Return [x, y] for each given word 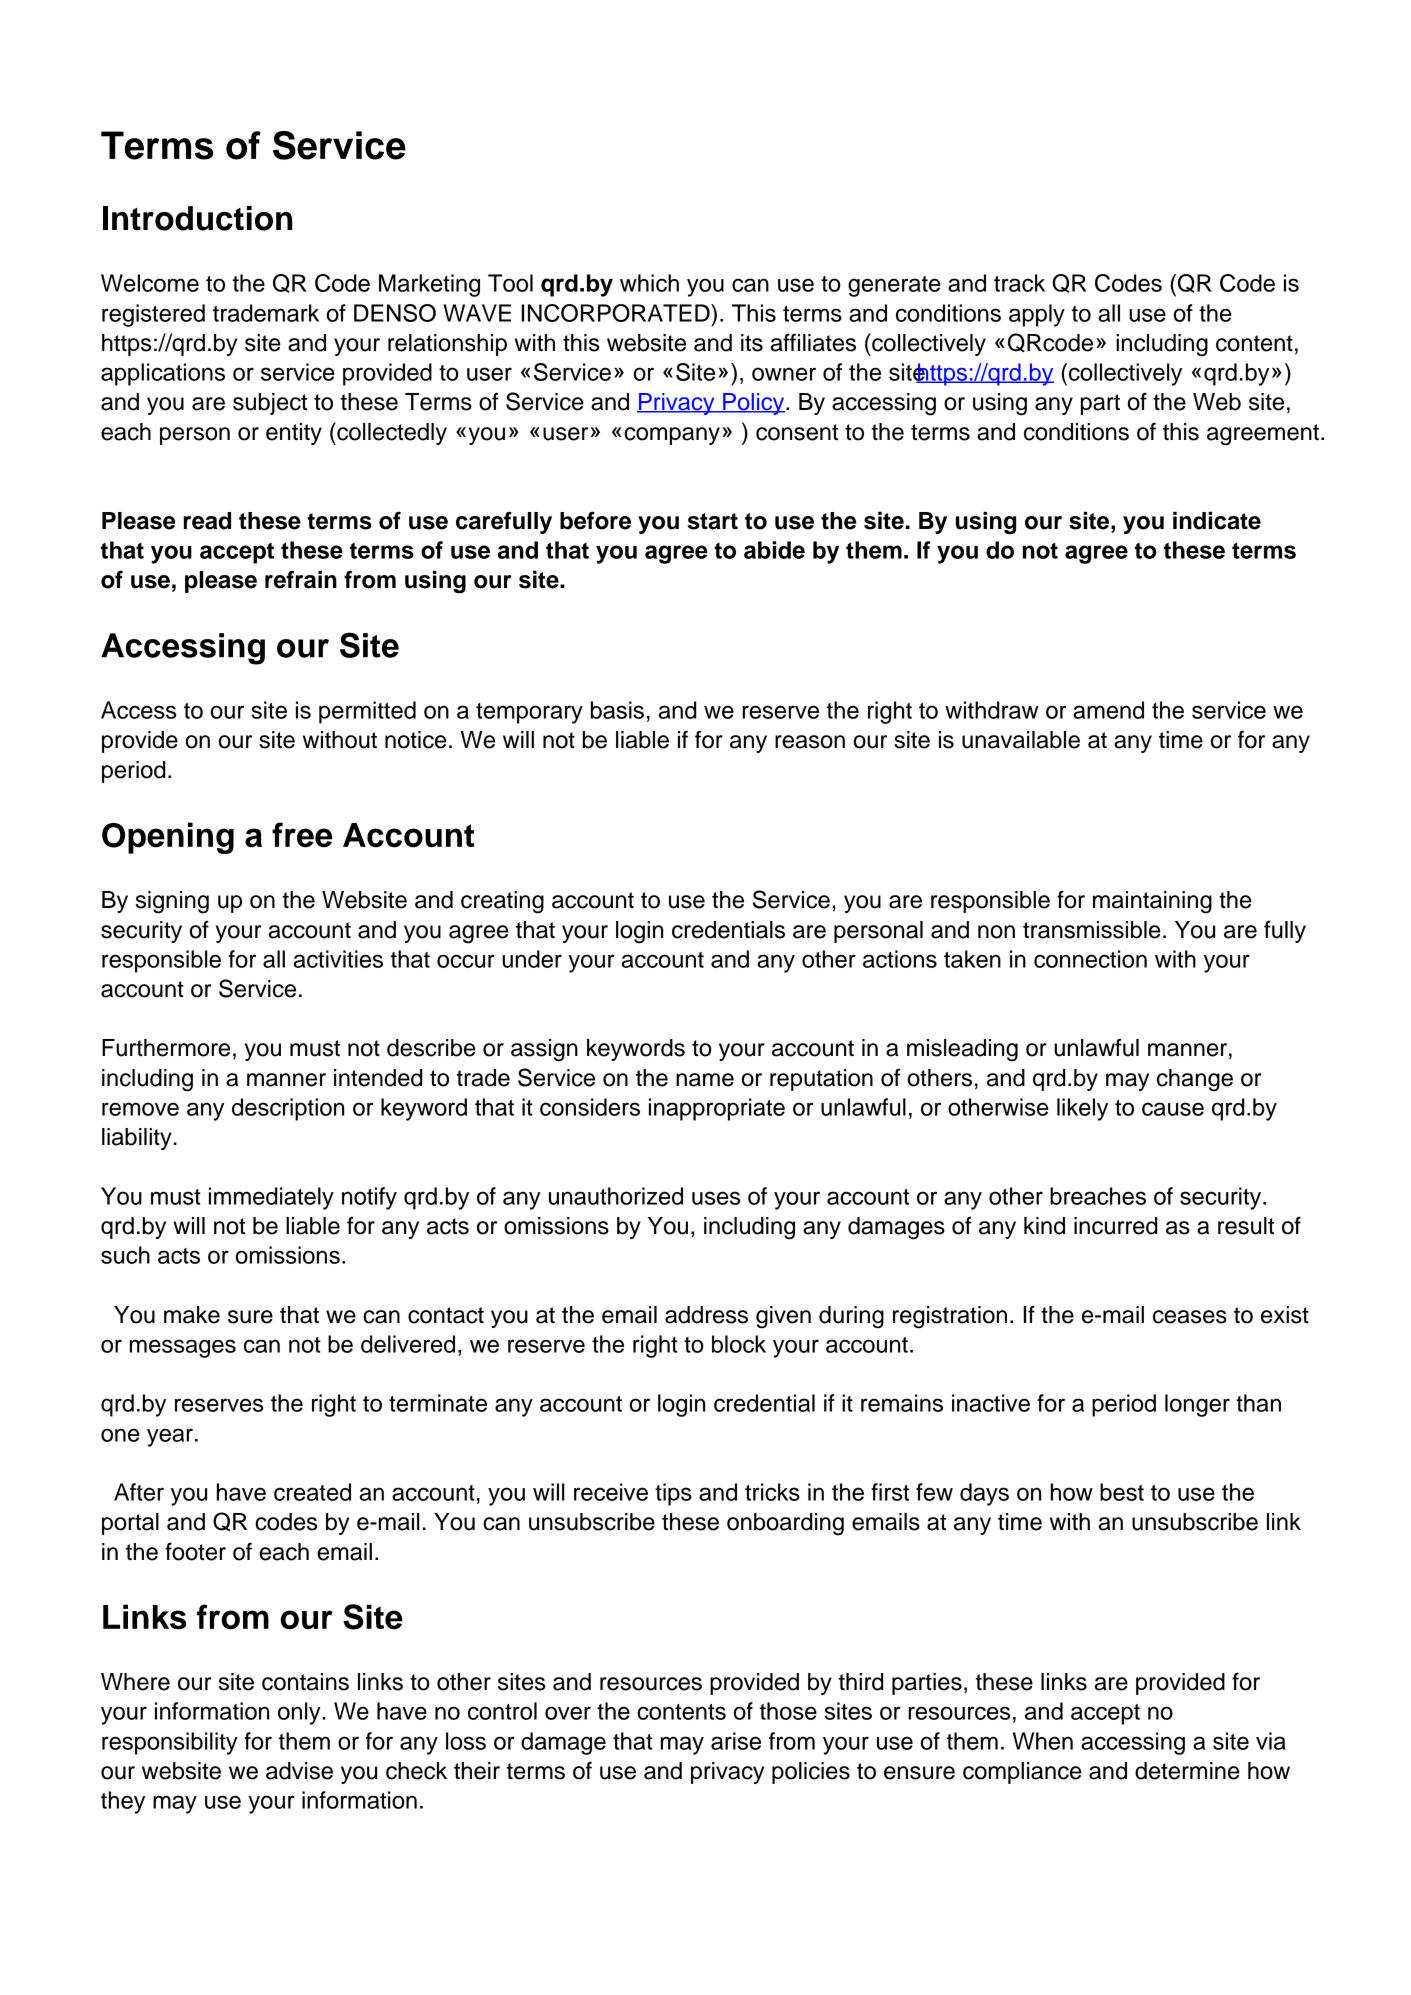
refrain [301, 579]
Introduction [197, 218]
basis [617, 710]
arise [736, 1741]
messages [183, 1348]
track [1019, 283]
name [705, 1080]
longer [1197, 1405]
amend [1108, 710]
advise [299, 1771]
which [649, 283]
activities [338, 959]
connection [1090, 959]
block [739, 1344]
